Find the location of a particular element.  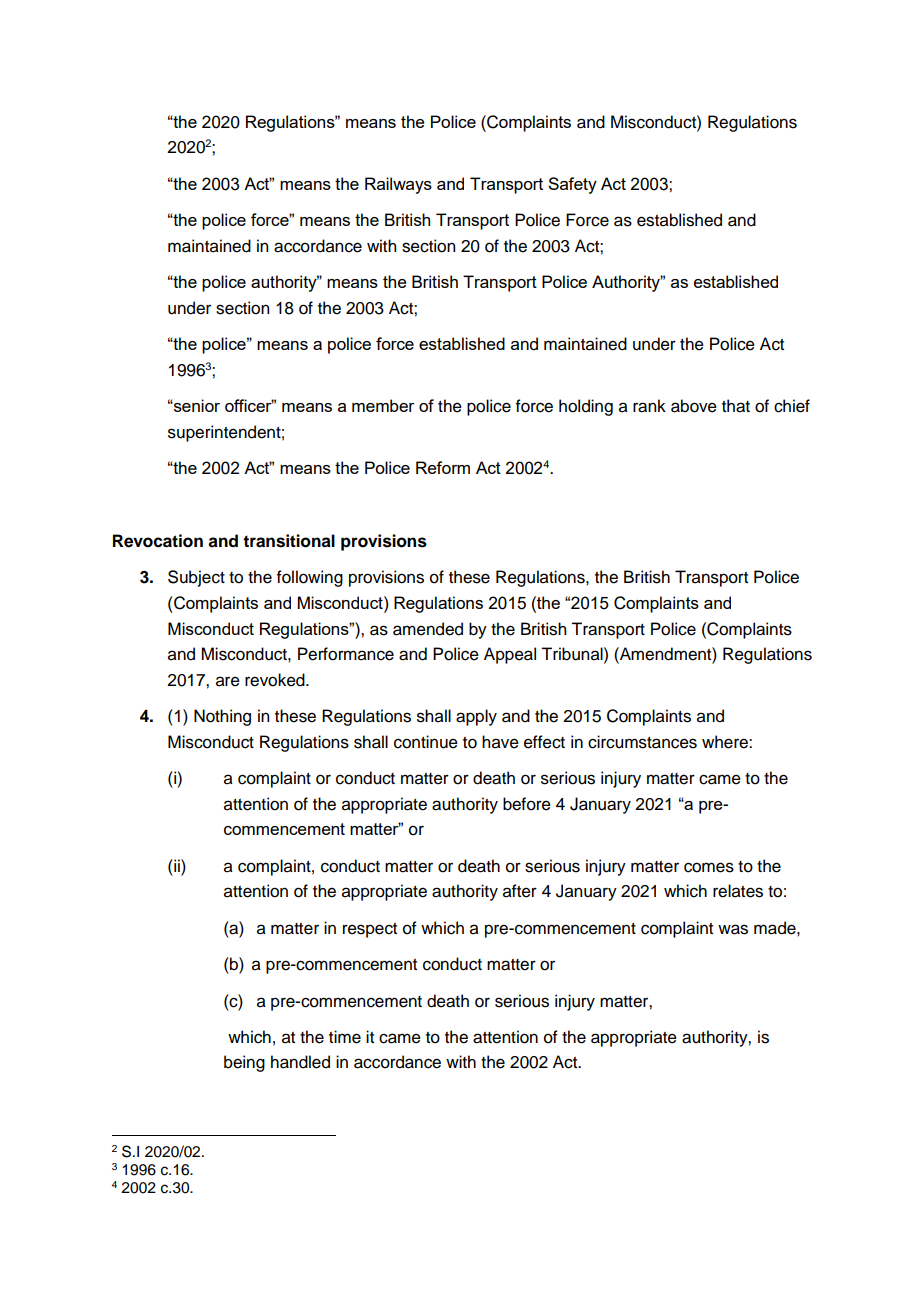

Railways is located at coordinates (398, 185).
